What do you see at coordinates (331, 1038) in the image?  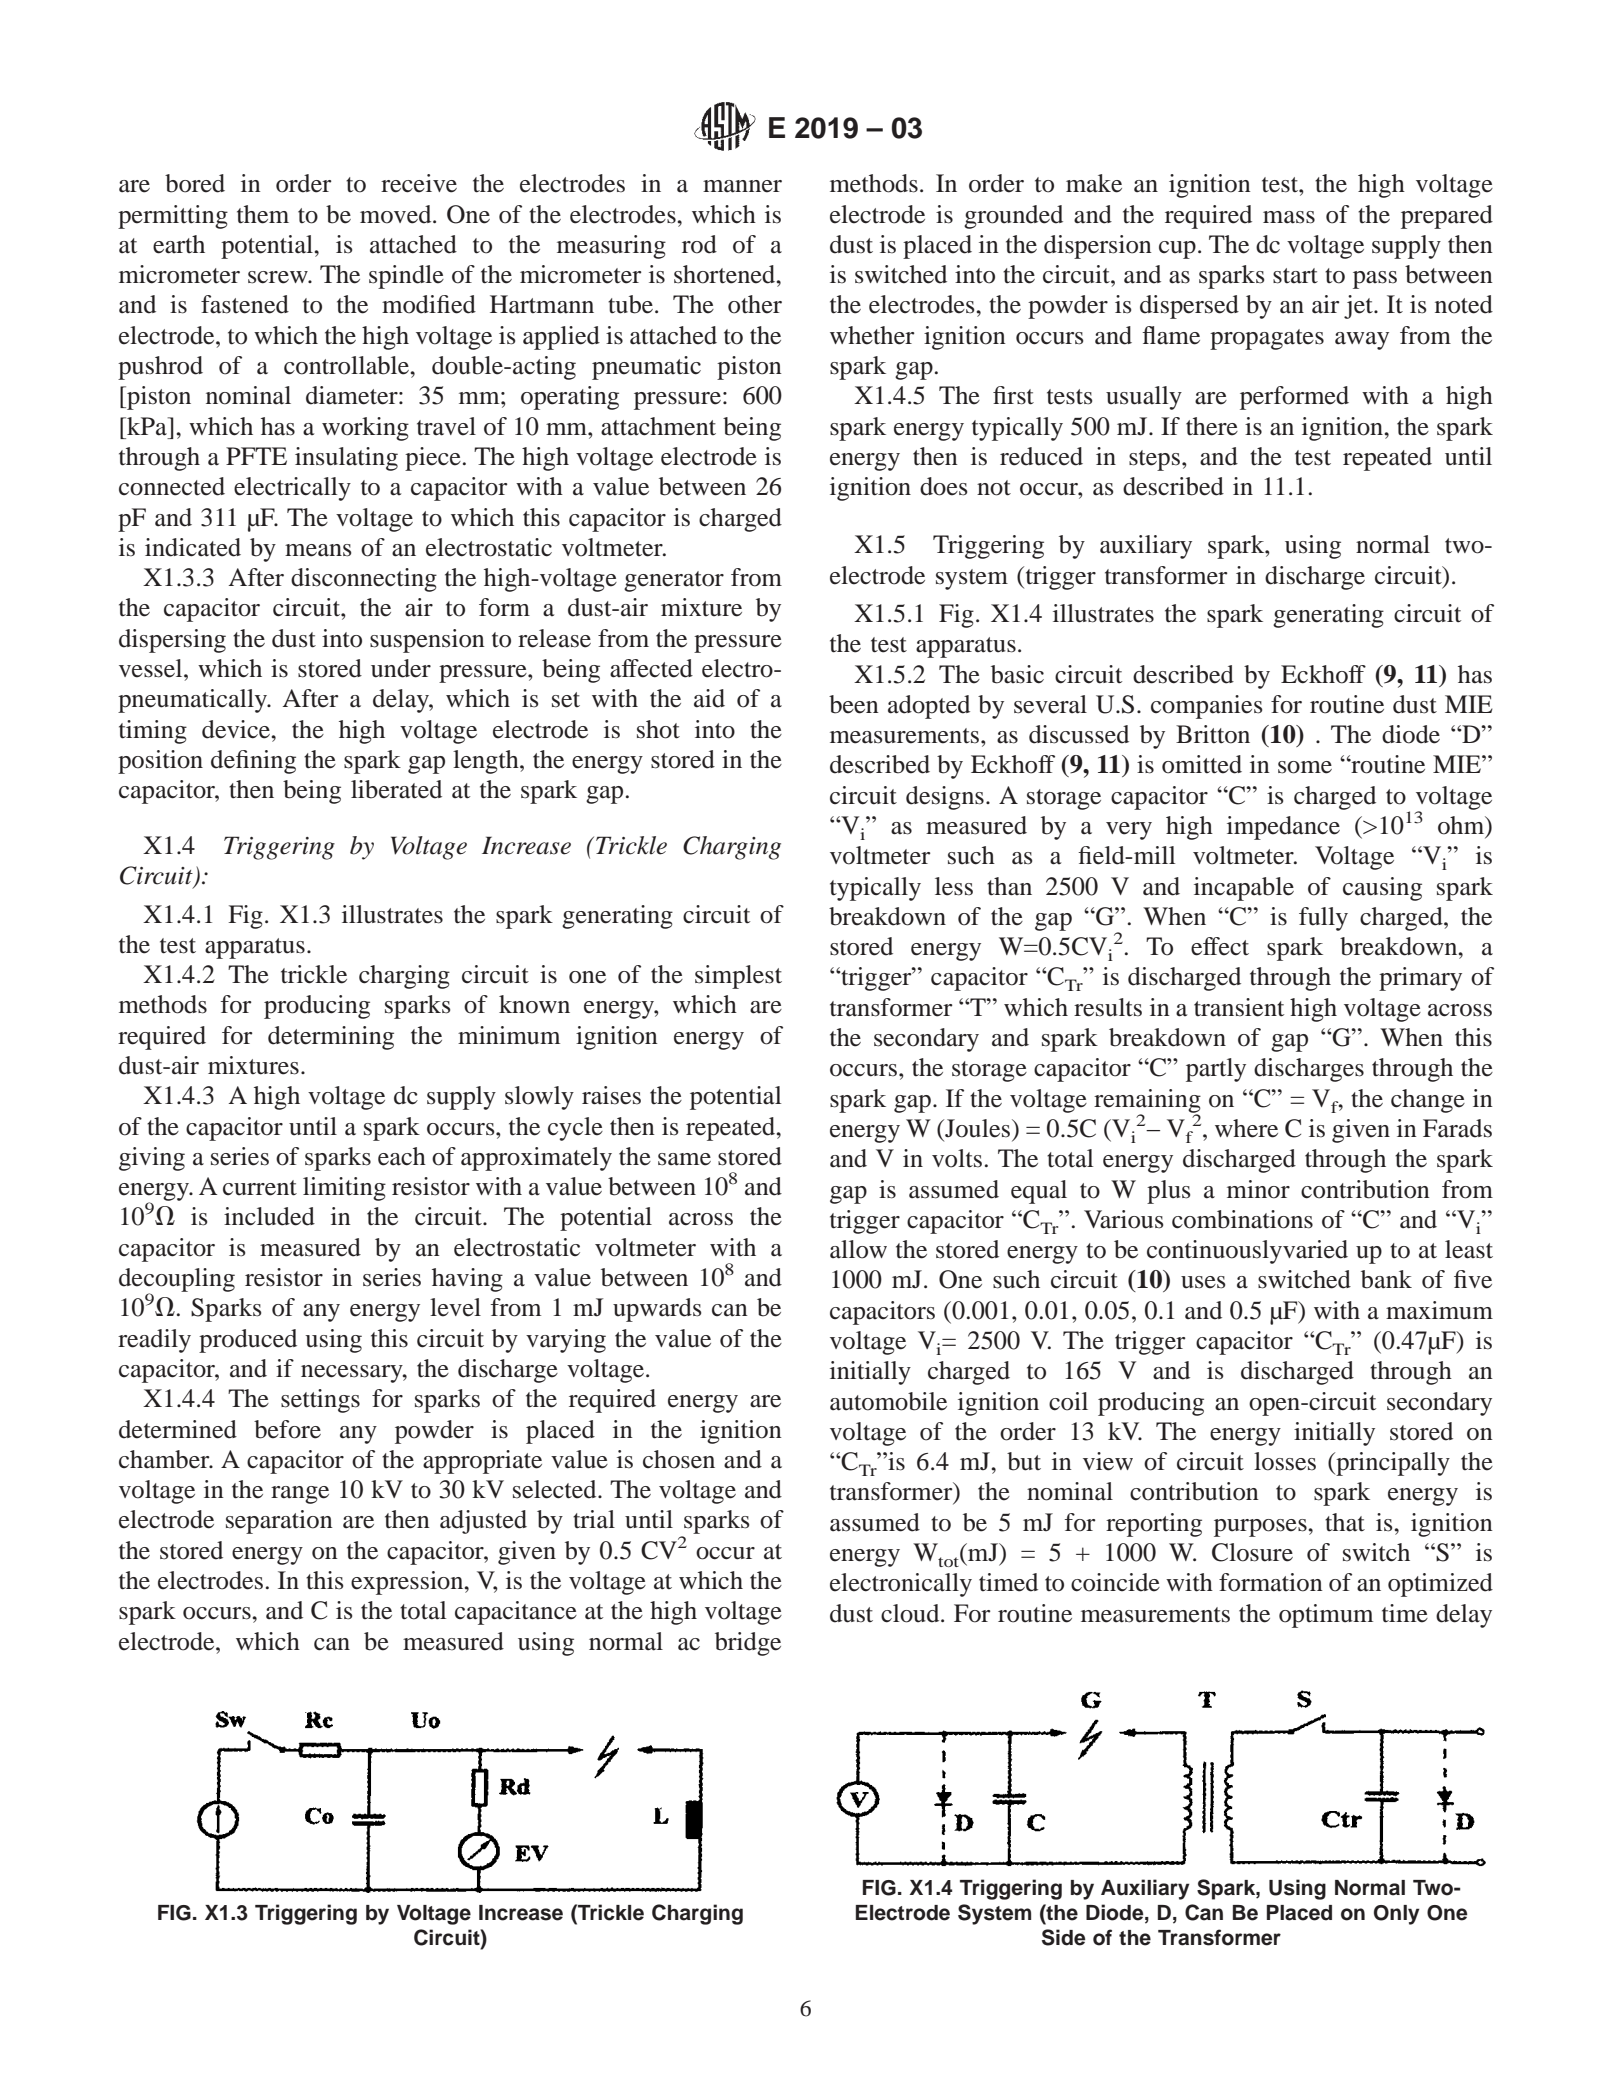 I see `determining` at bounding box center [331, 1038].
